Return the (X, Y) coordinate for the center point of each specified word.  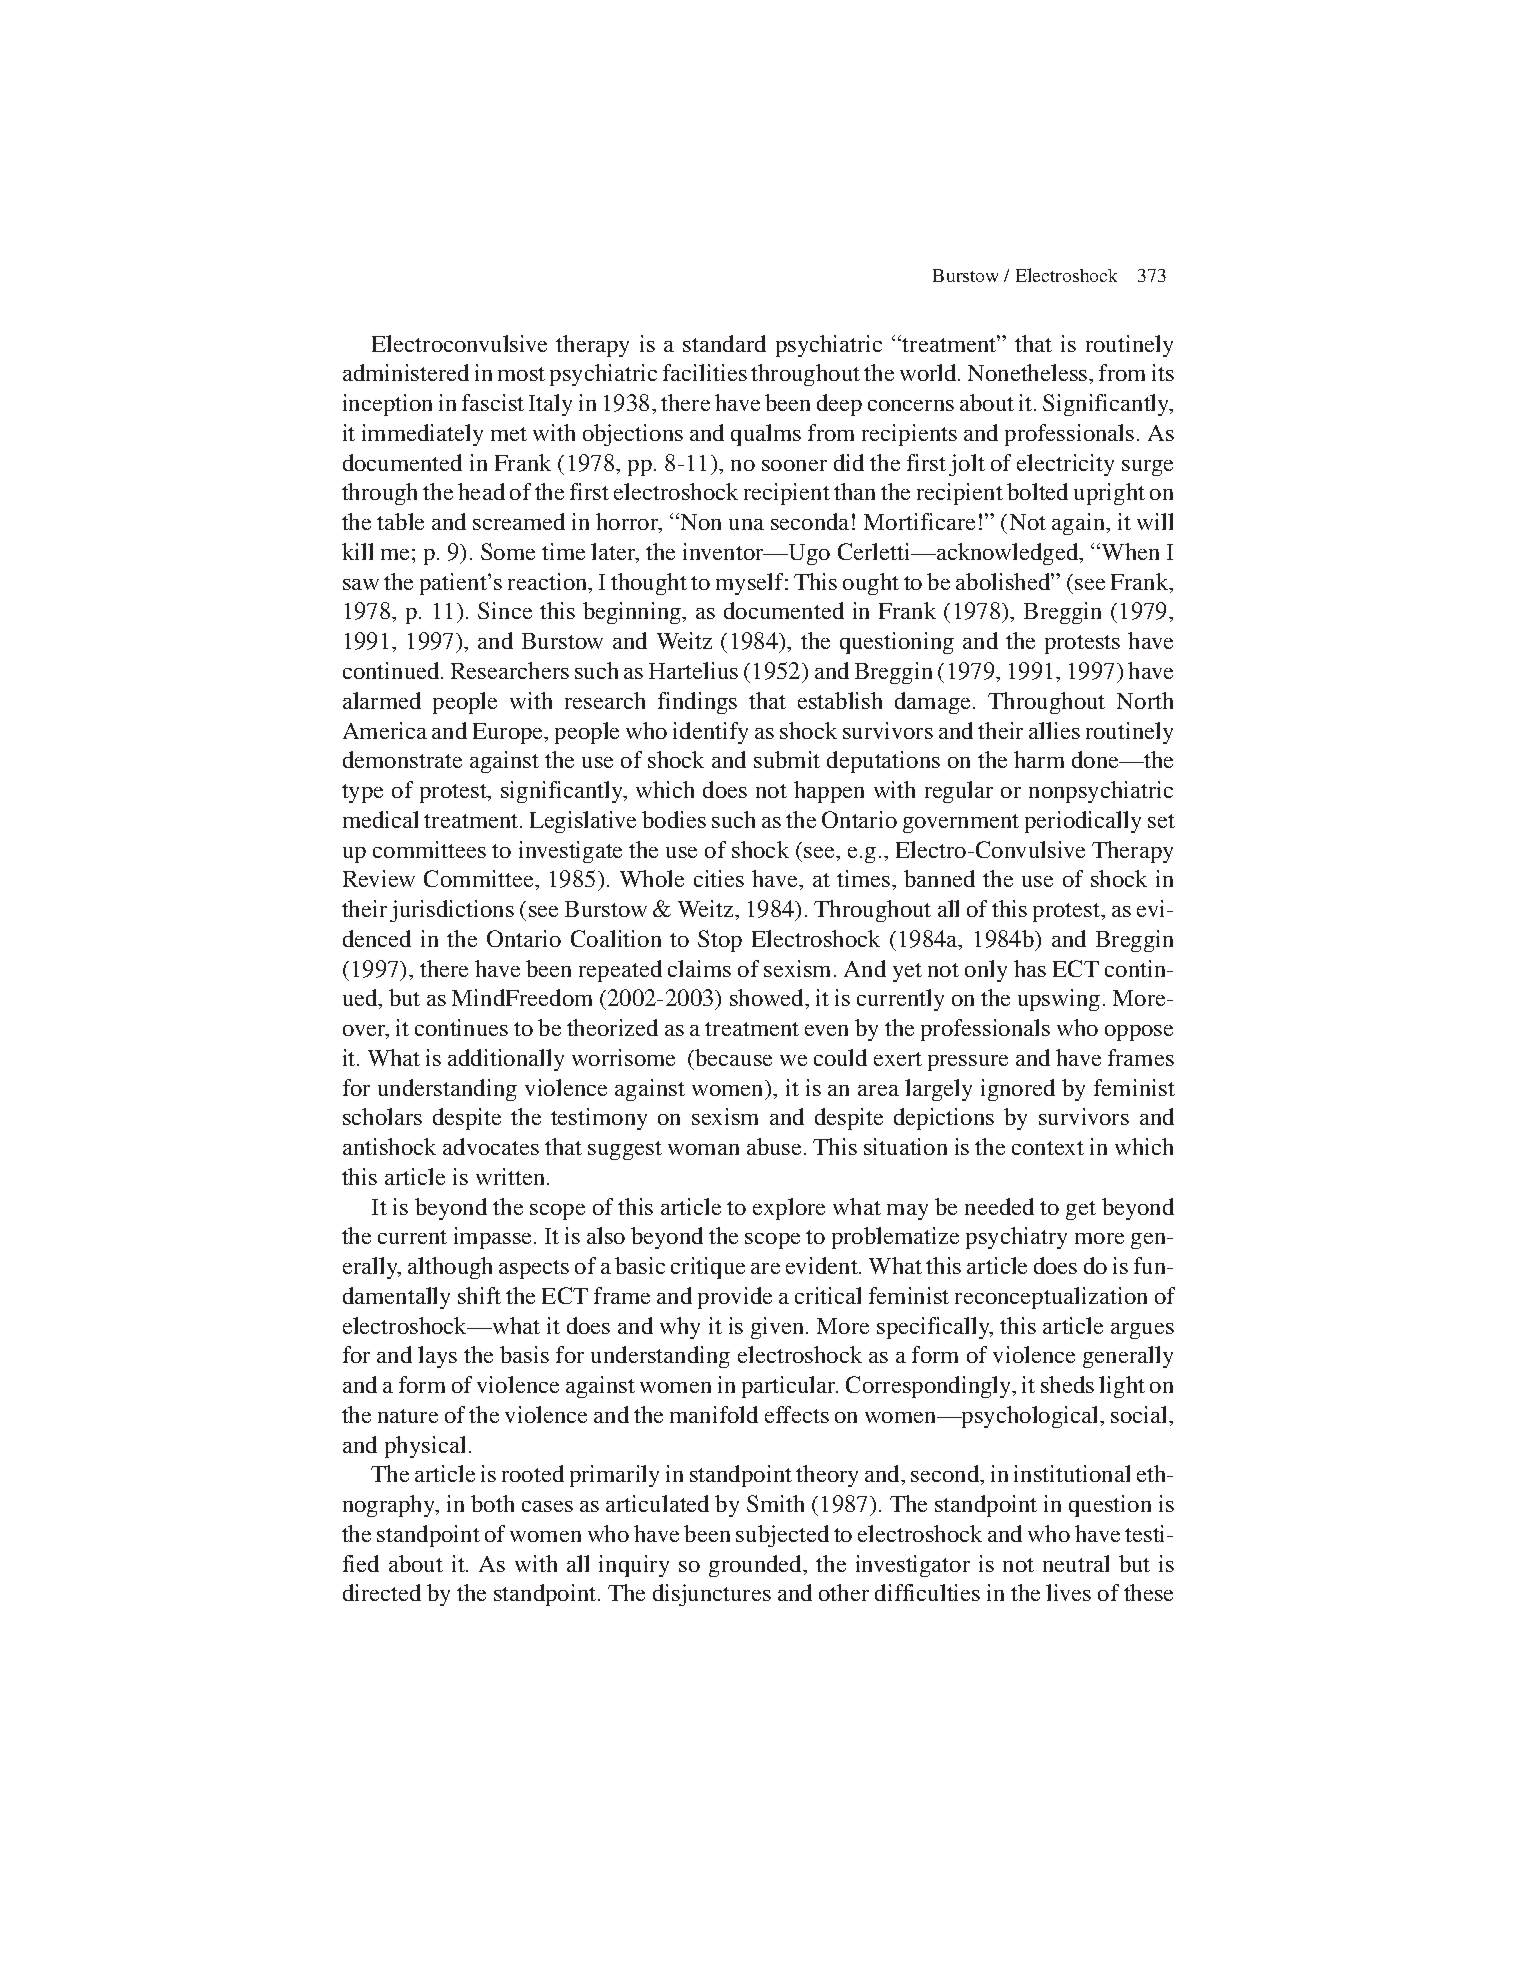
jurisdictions (452, 911)
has (1030, 968)
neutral (1076, 1563)
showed (768, 999)
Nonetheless (1029, 372)
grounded (757, 1566)
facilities (705, 372)
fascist (493, 402)
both (492, 1503)
